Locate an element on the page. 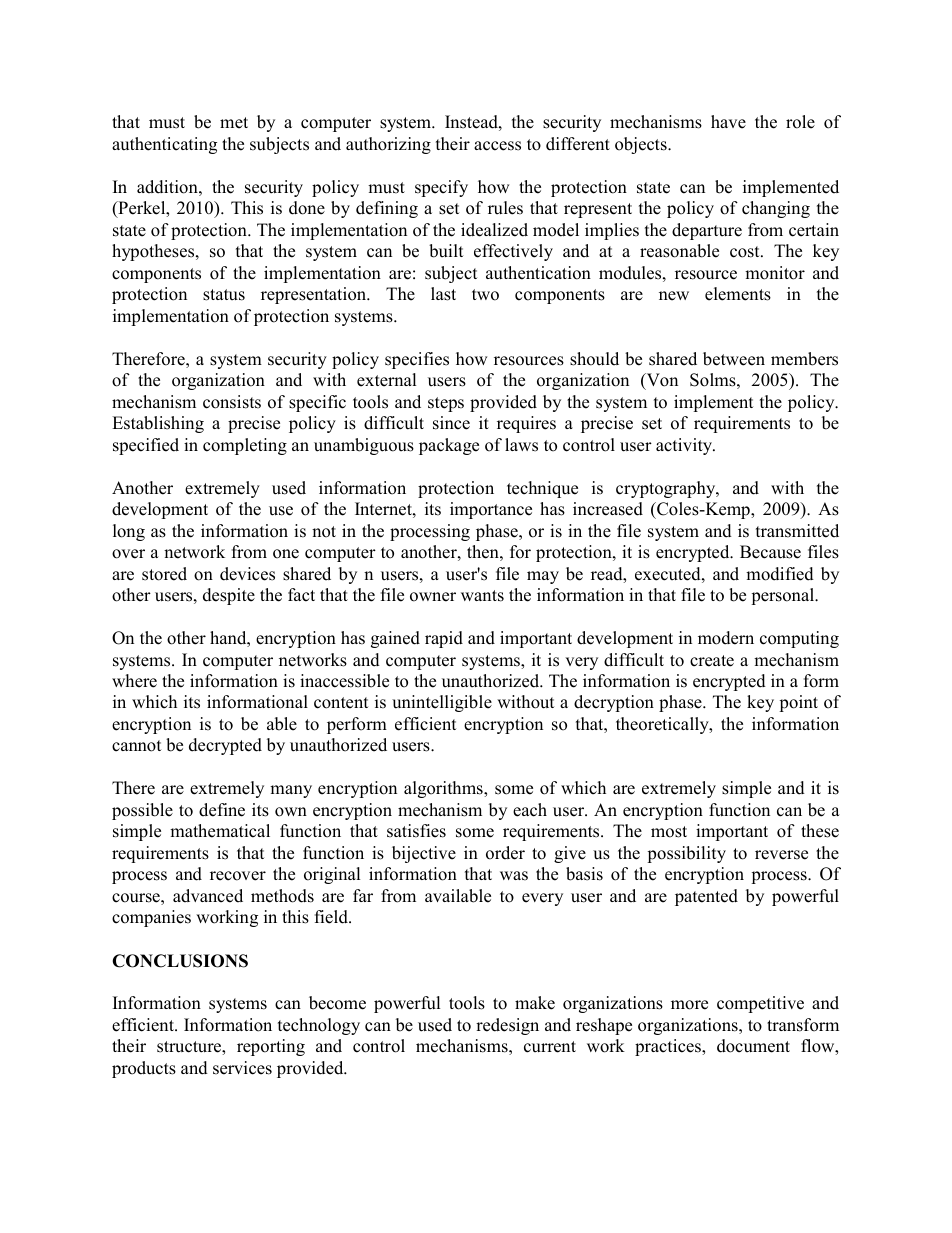  have is located at coordinates (728, 122).
